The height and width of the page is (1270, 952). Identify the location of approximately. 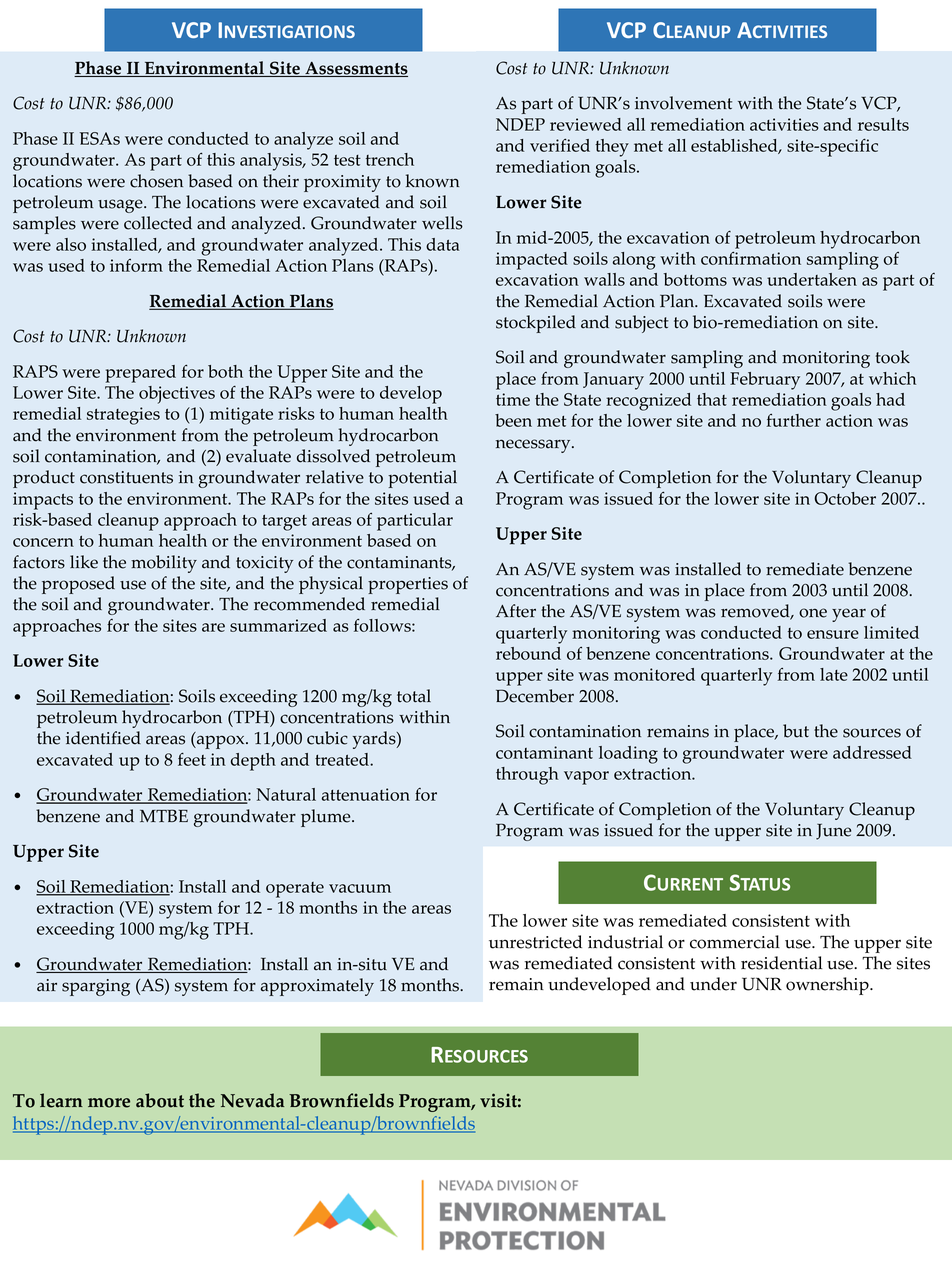
(317, 987).
